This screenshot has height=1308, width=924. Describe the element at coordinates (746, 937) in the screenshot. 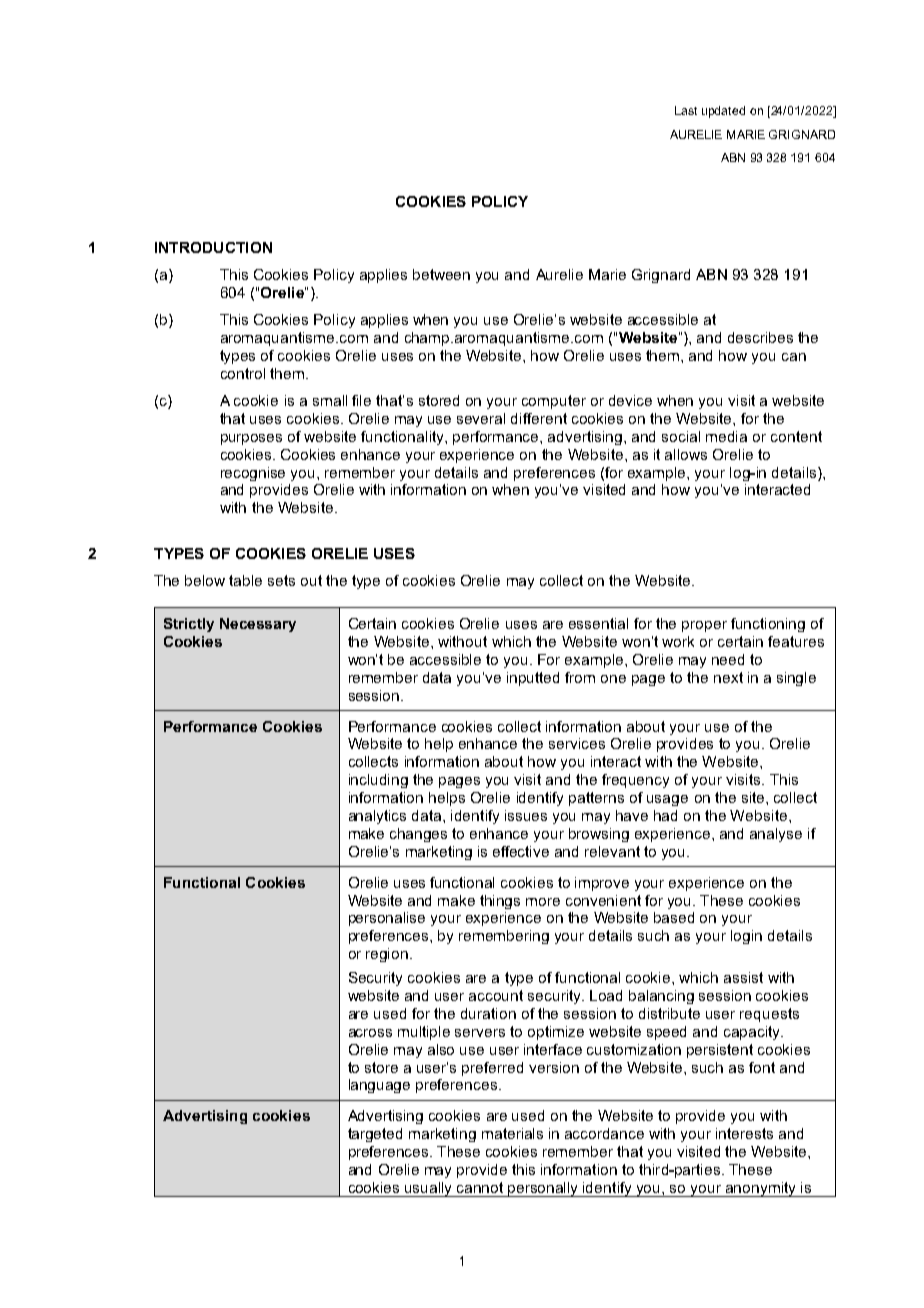

I see `login` at that location.
